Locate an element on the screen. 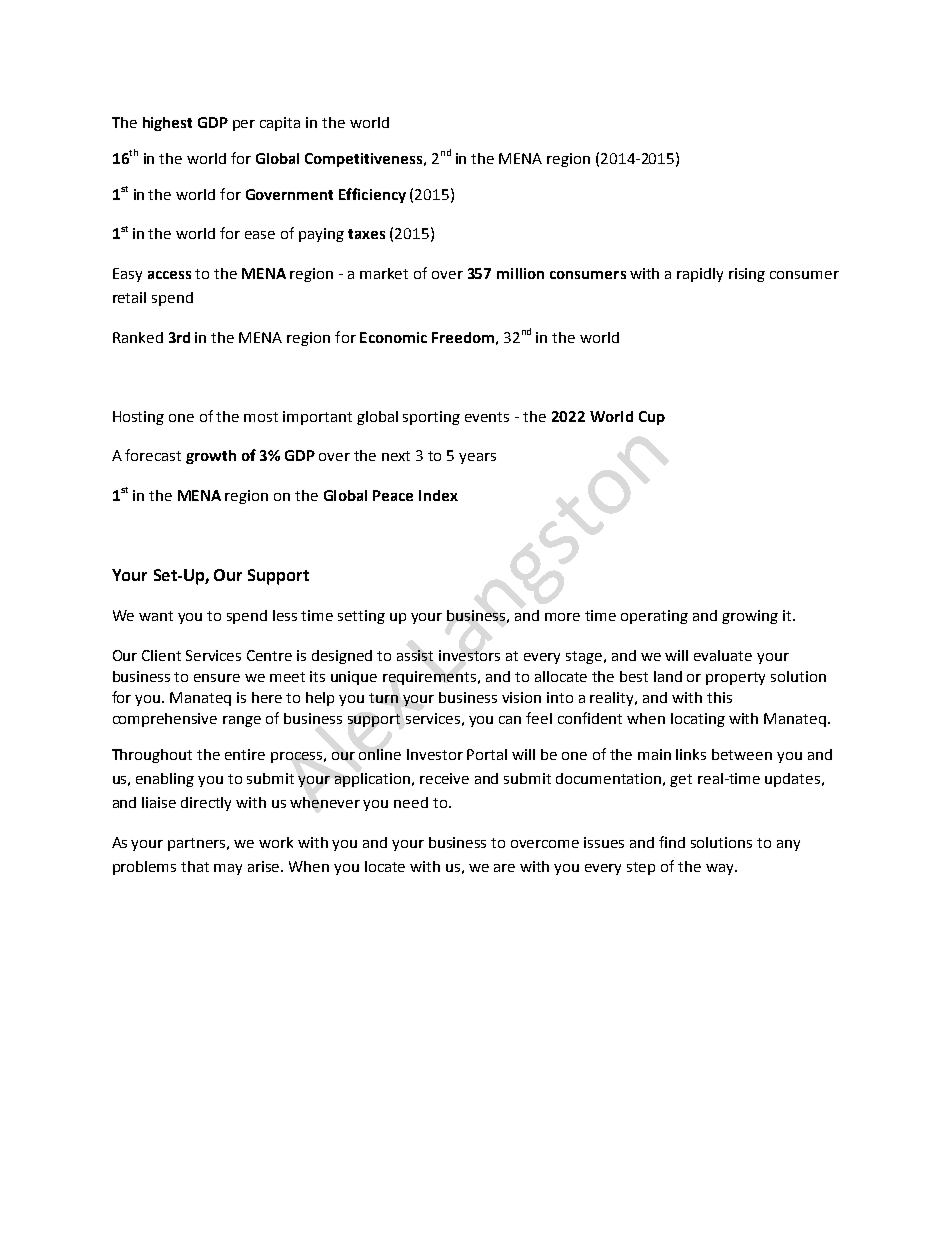  that is located at coordinates (195, 866).
